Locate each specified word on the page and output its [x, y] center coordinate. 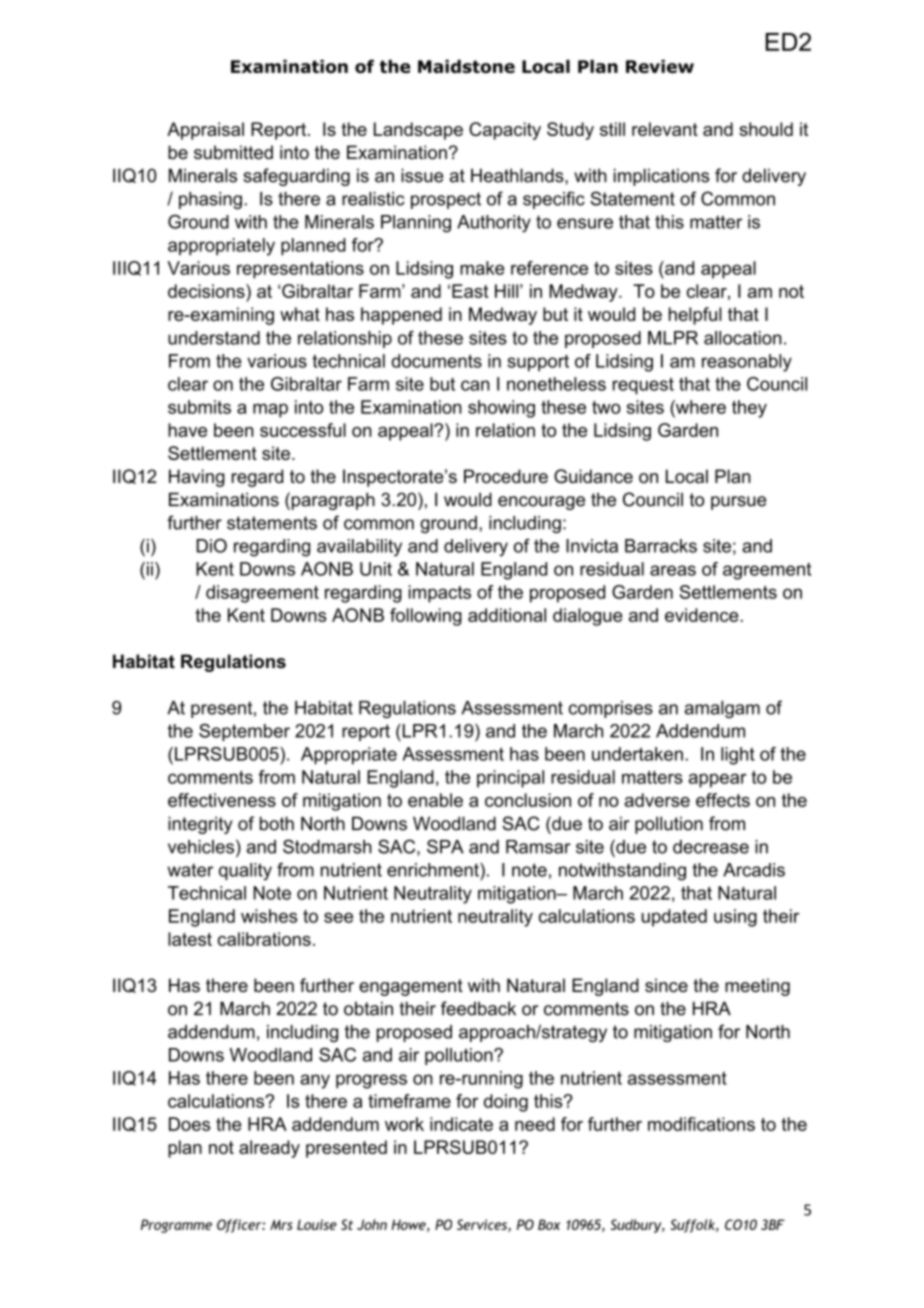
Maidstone [466, 66]
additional [507, 615]
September [244, 732]
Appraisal [205, 131]
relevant [665, 129]
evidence [701, 615]
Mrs [281, 1224]
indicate [461, 1124]
